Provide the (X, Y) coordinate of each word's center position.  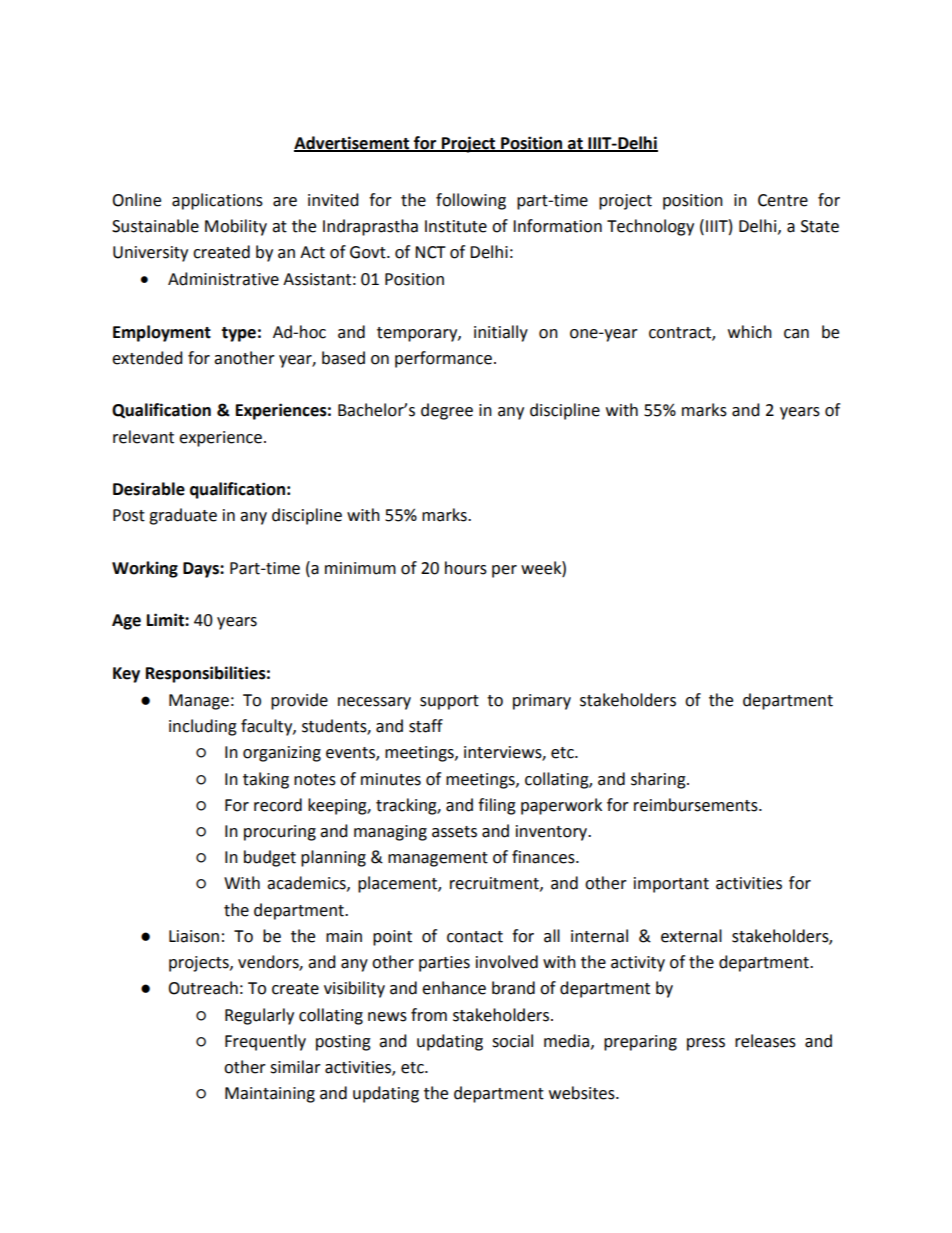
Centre (783, 200)
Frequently (265, 1042)
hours (466, 568)
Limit (166, 620)
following (471, 201)
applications (217, 201)
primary (542, 702)
